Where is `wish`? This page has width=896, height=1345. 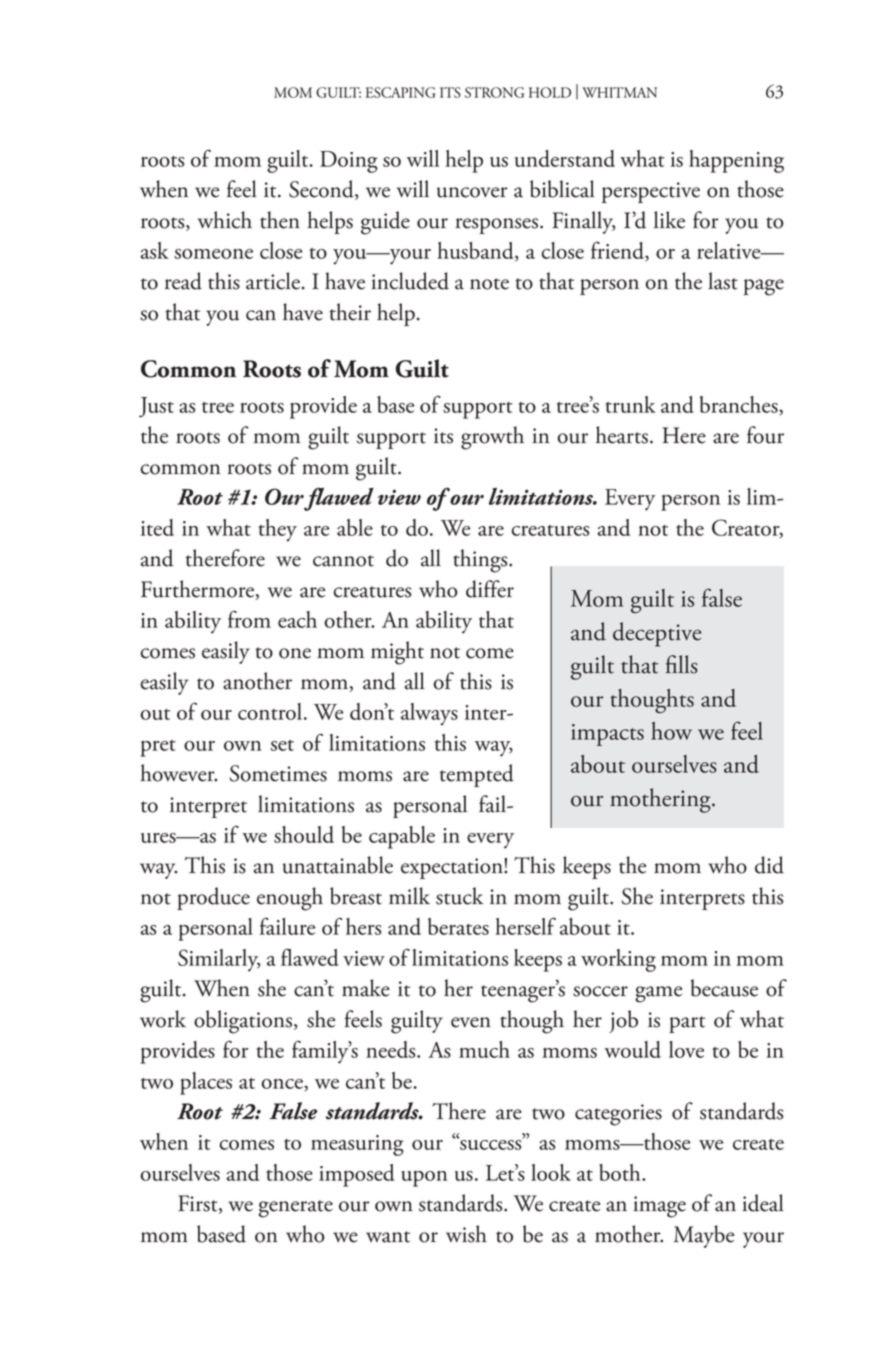 wish is located at coordinates (466, 1234).
